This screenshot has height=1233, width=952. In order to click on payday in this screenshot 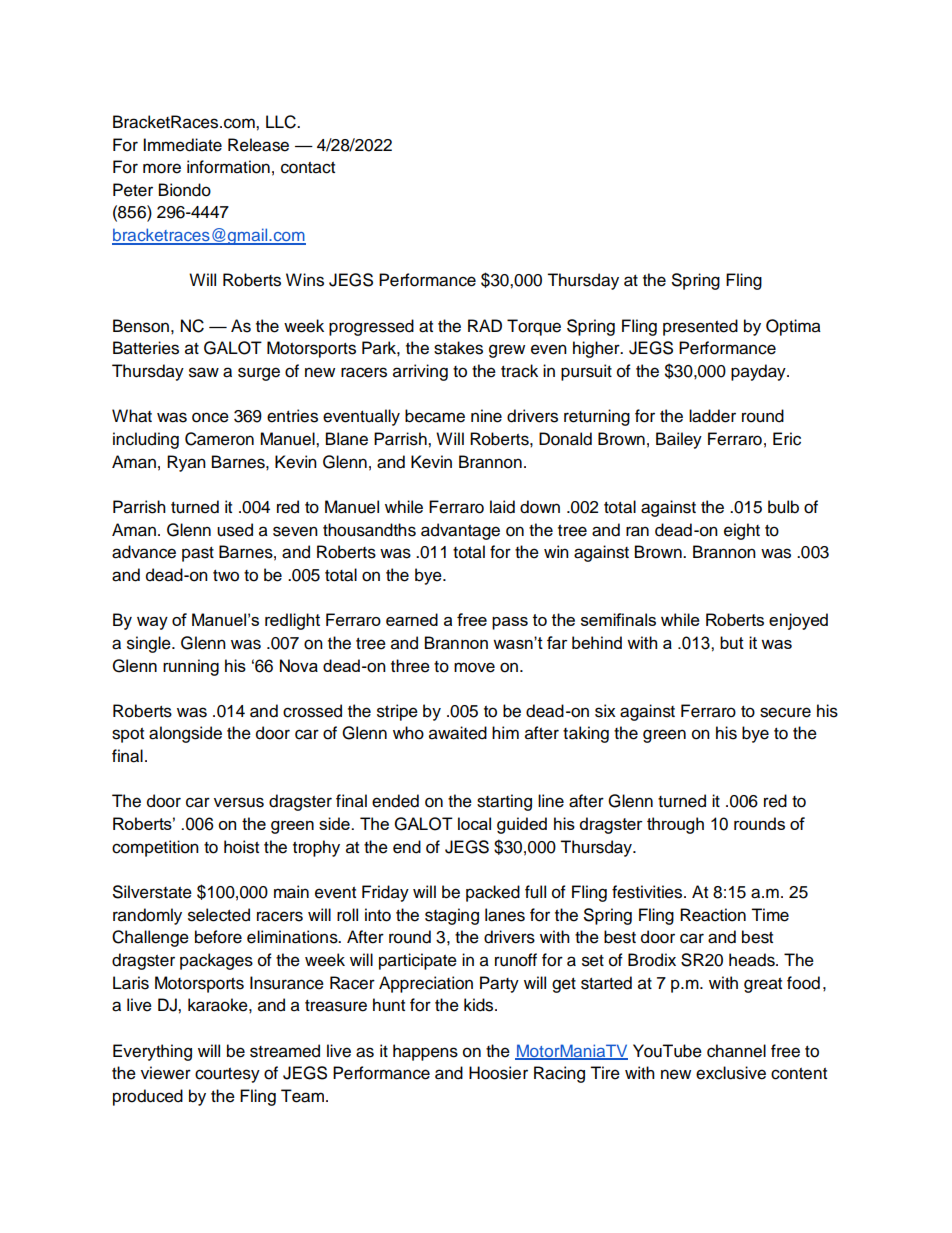, I will do `click(759, 372)`.
